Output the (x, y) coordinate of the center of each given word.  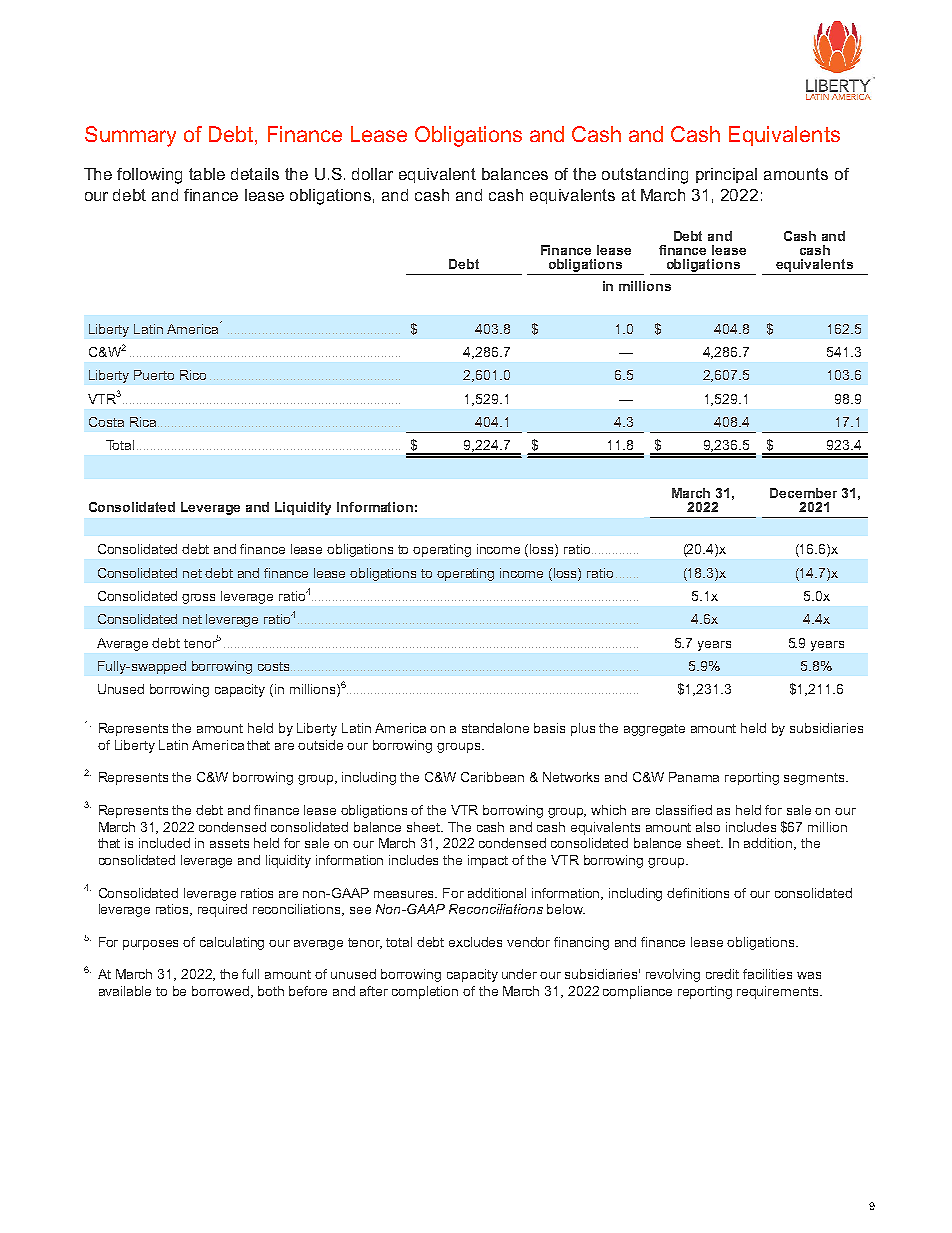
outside (320, 745)
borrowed (222, 992)
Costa (106, 422)
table (207, 174)
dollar (372, 174)
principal (726, 175)
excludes (475, 942)
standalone (495, 728)
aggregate (654, 730)
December (803, 493)
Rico (193, 375)
